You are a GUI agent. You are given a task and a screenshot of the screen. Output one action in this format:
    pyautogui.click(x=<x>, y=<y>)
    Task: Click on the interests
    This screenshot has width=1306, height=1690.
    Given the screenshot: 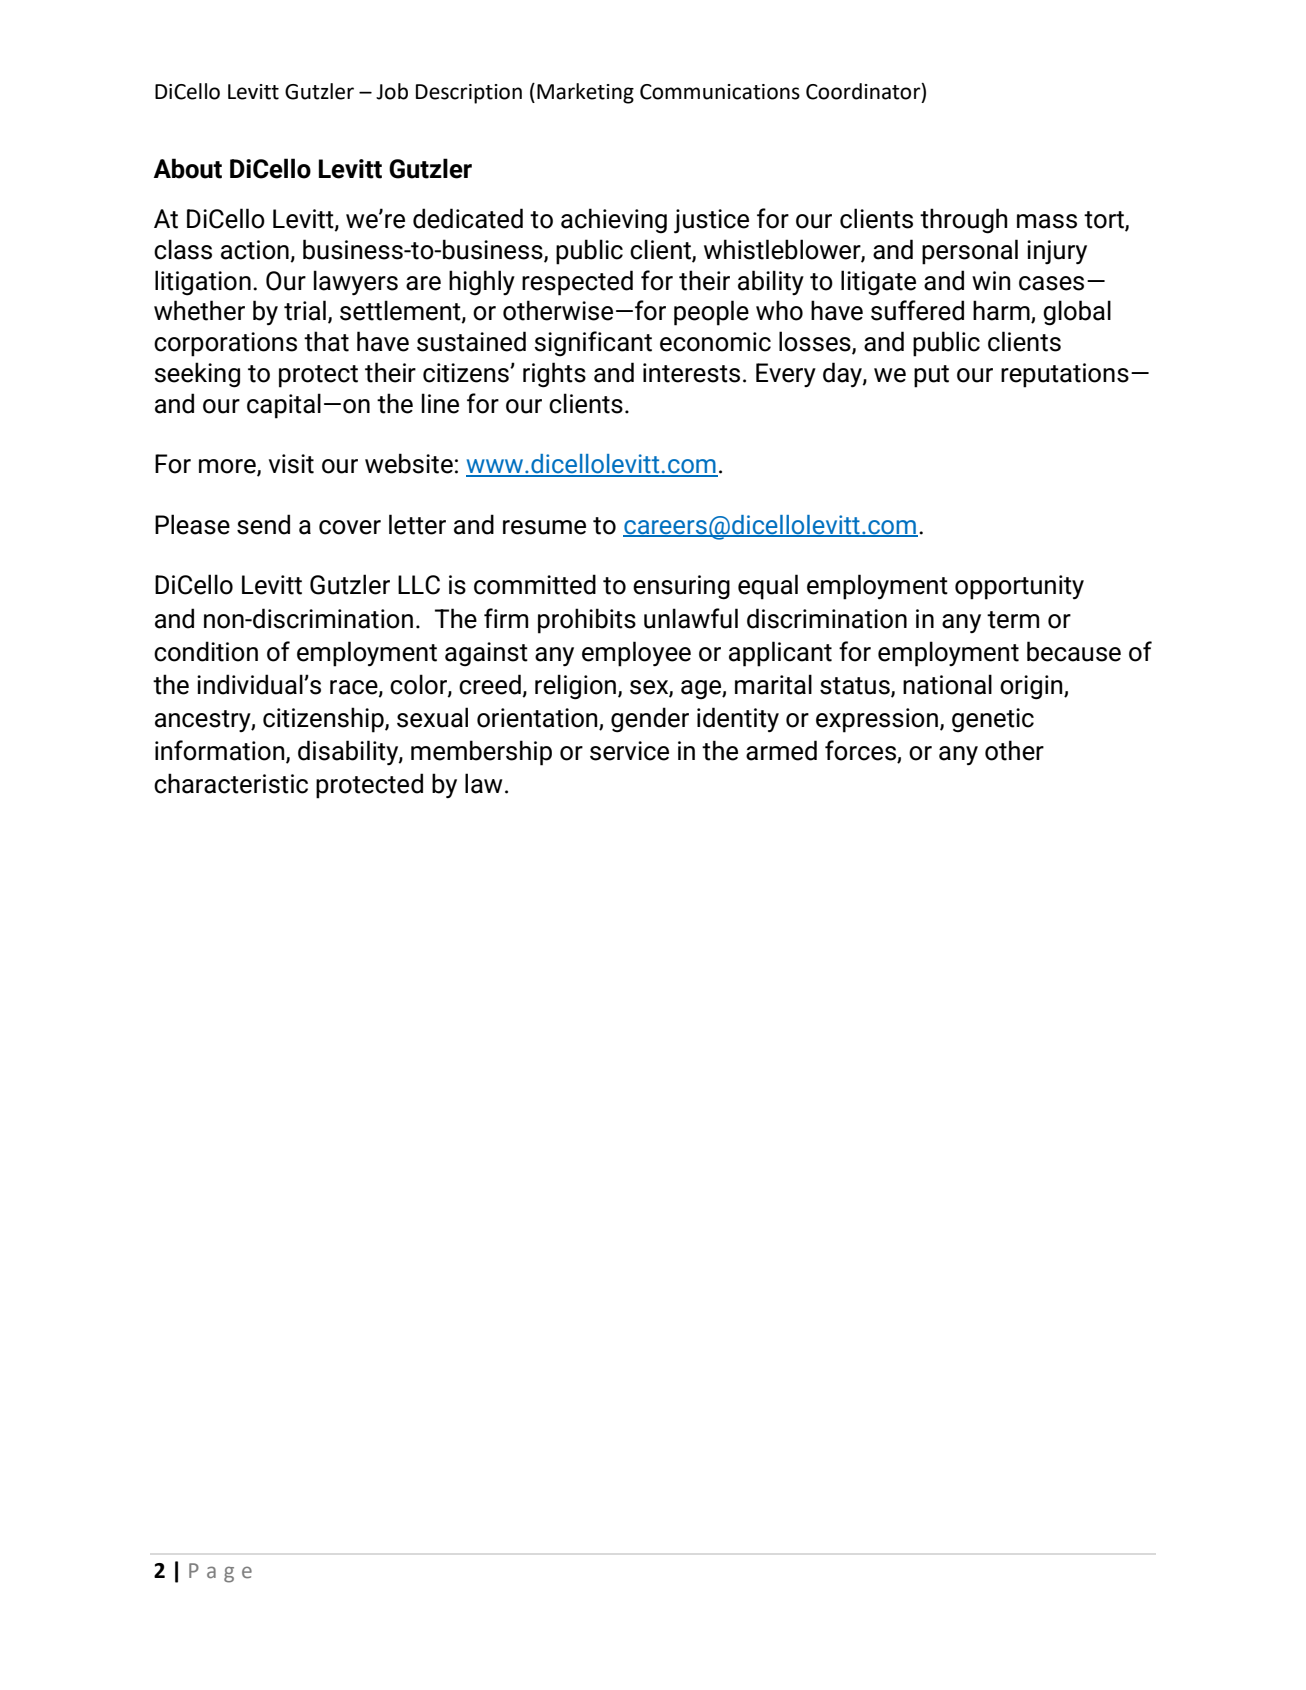 What is the action you would take?
    pyautogui.click(x=691, y=373)
